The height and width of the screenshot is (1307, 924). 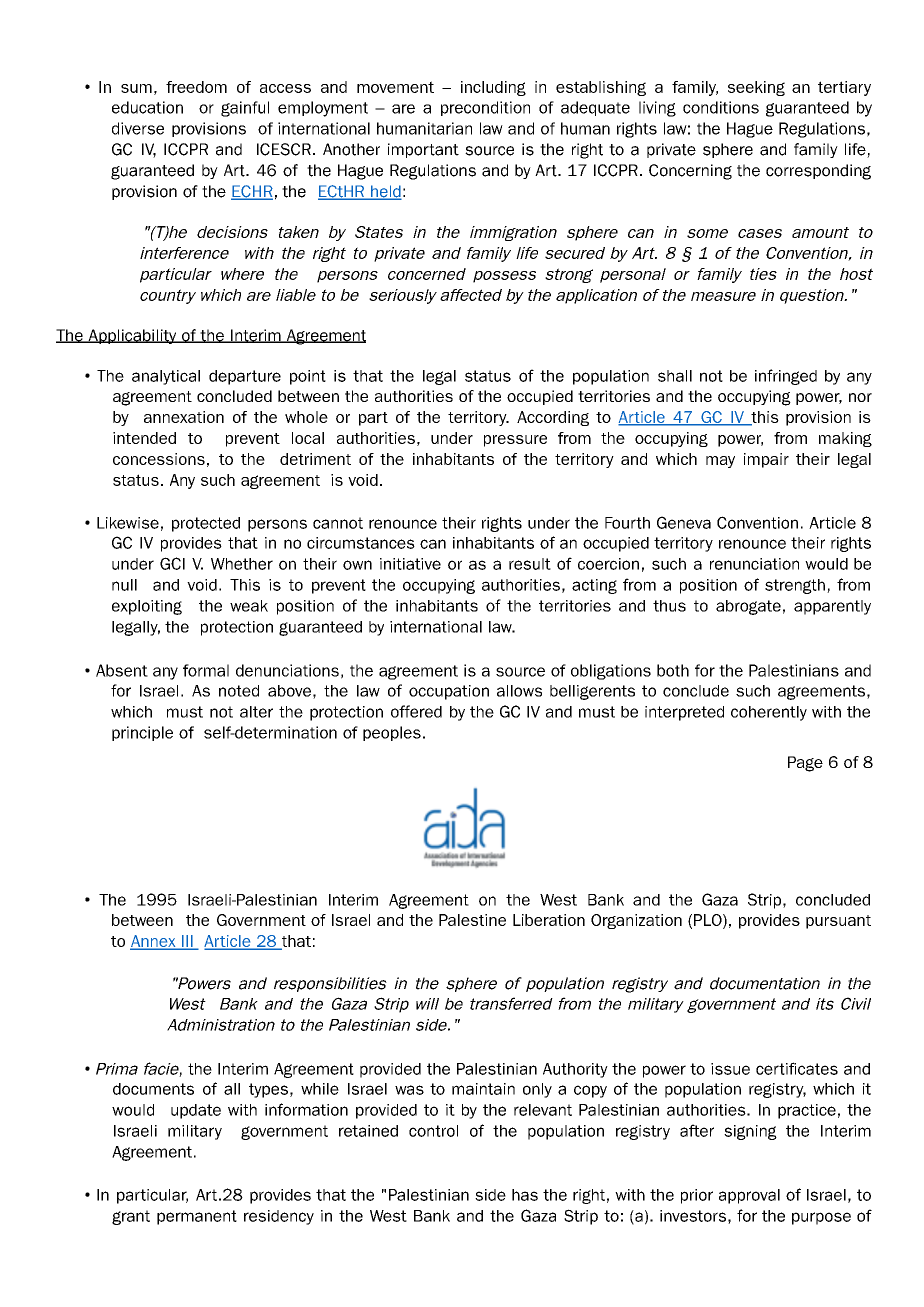 I want to click on Page, so click(x=805, y=764).
